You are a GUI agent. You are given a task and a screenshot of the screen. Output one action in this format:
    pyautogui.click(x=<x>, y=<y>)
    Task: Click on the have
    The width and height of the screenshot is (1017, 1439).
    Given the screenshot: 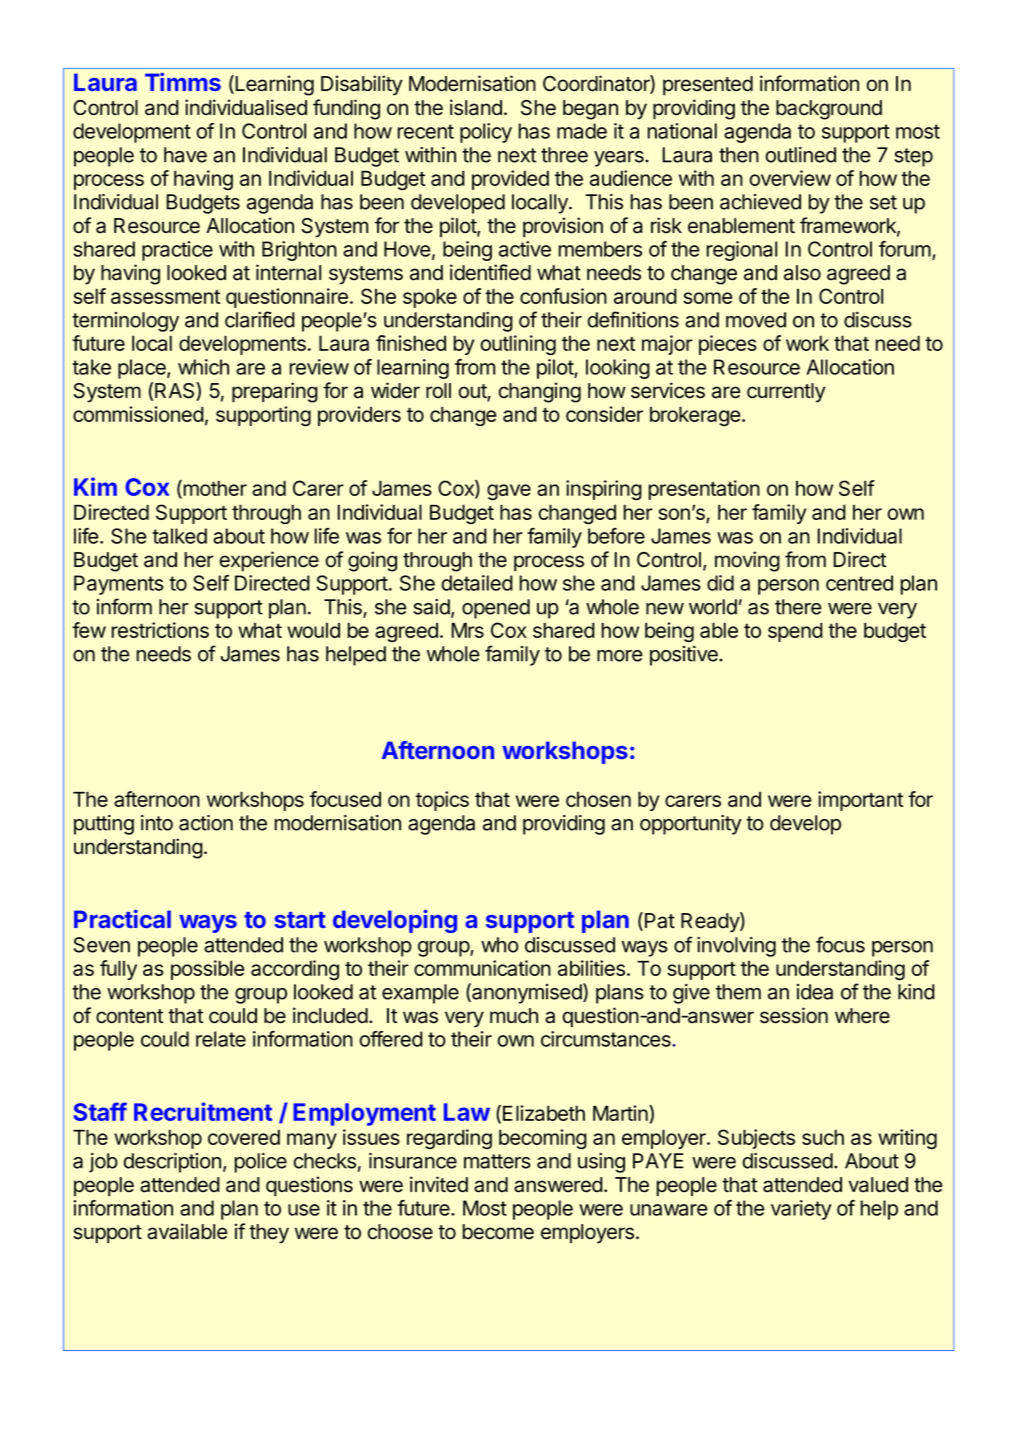 What is the action you would take?
    pyautogui.click(x=185, y=155)
